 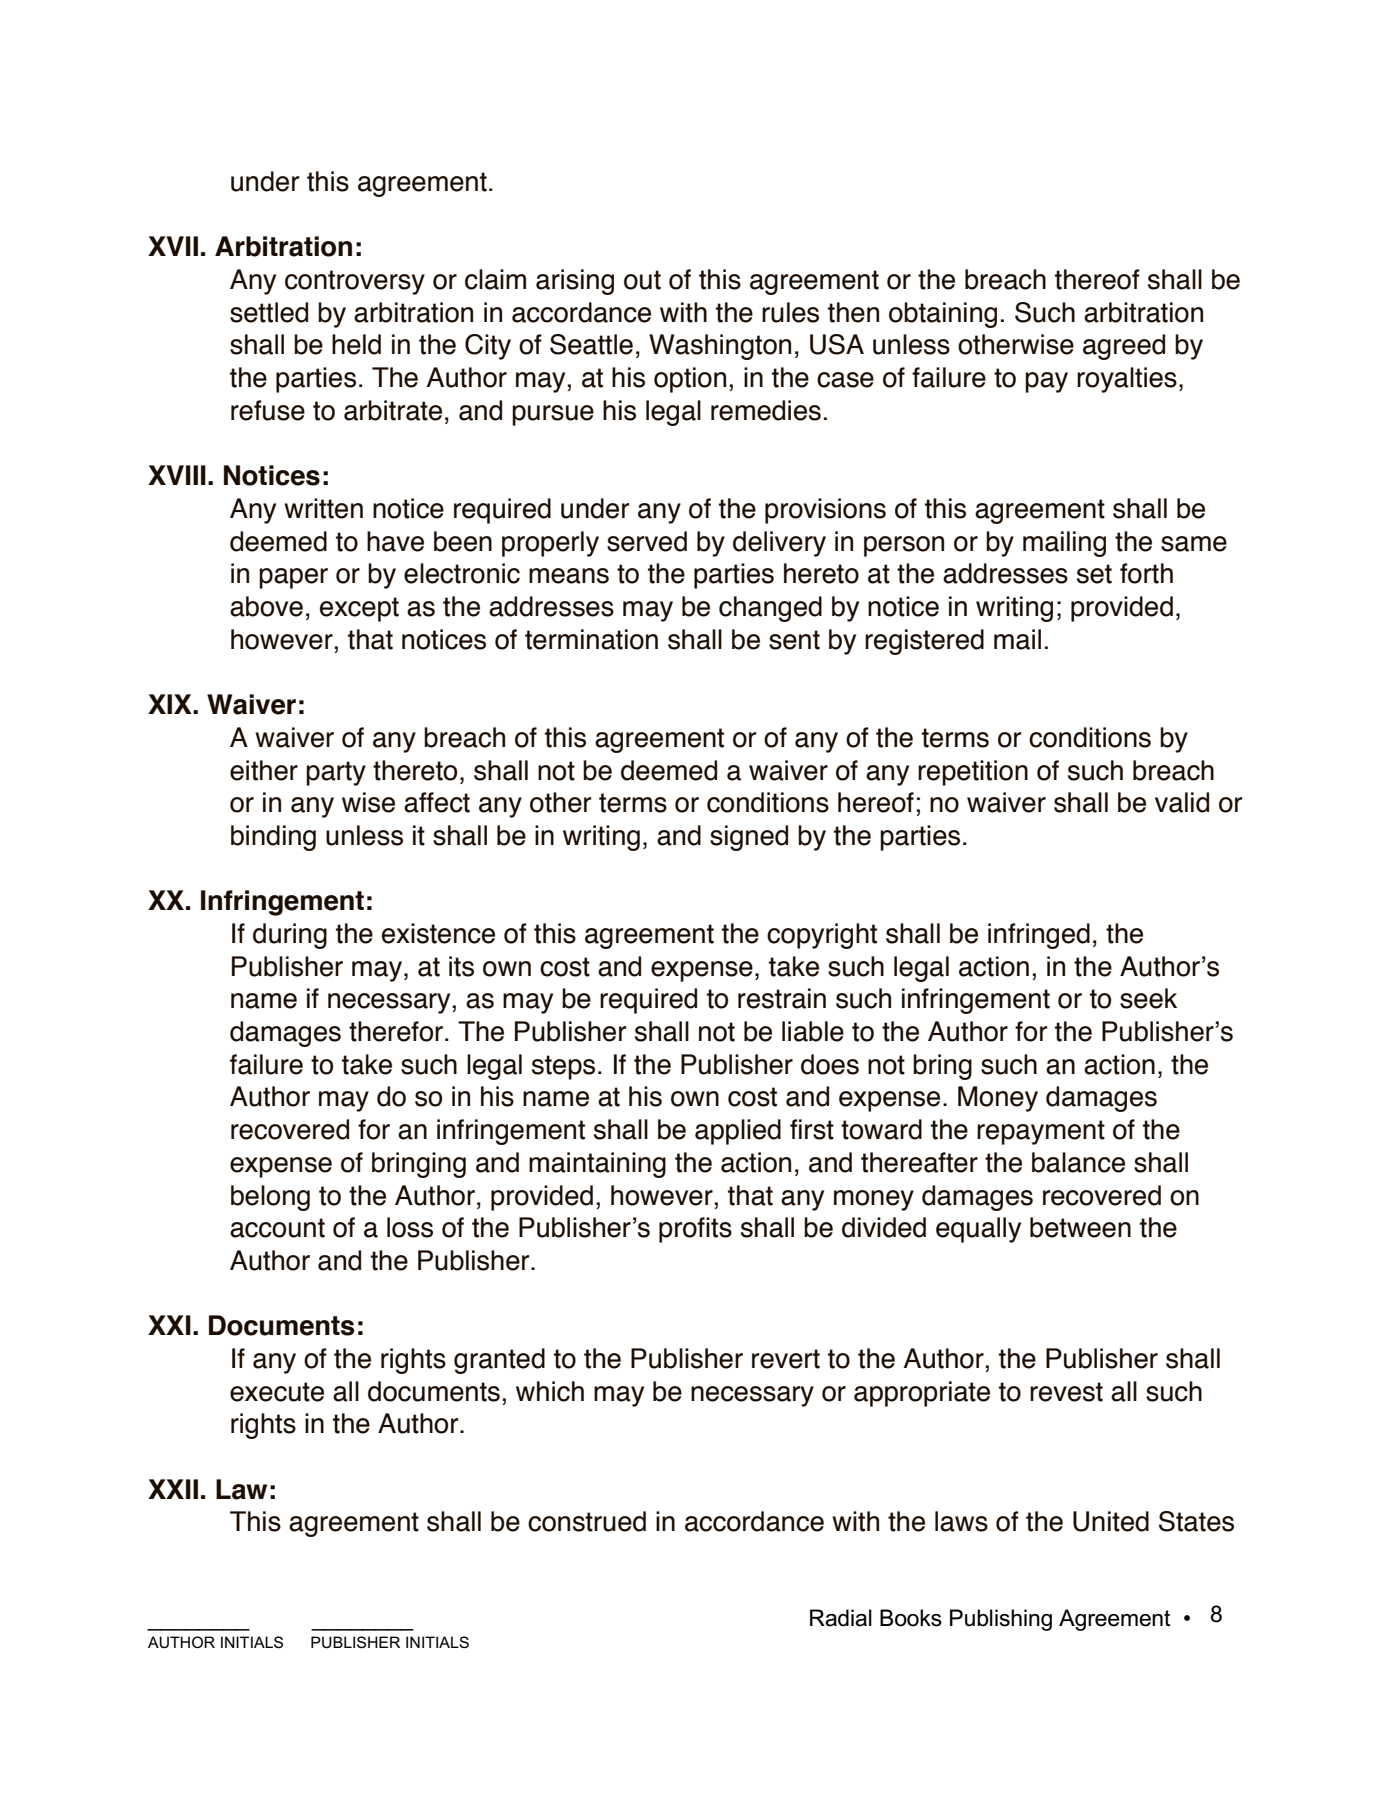 What do you see at coordinates (1146, 573) in the screenshot?
I see `forth` at bounding box center [1146, 573].
